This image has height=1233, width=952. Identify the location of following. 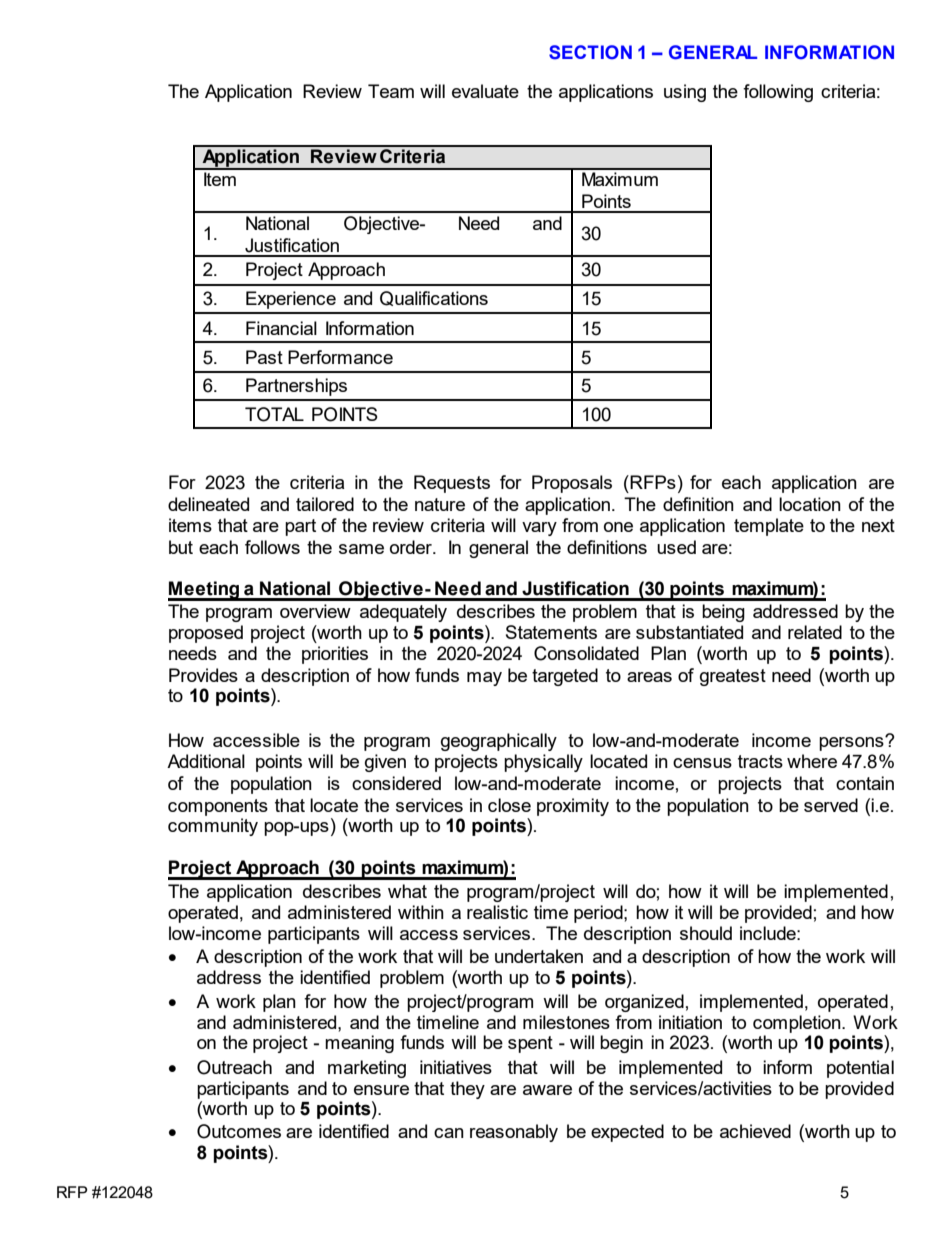
(778, 93).
